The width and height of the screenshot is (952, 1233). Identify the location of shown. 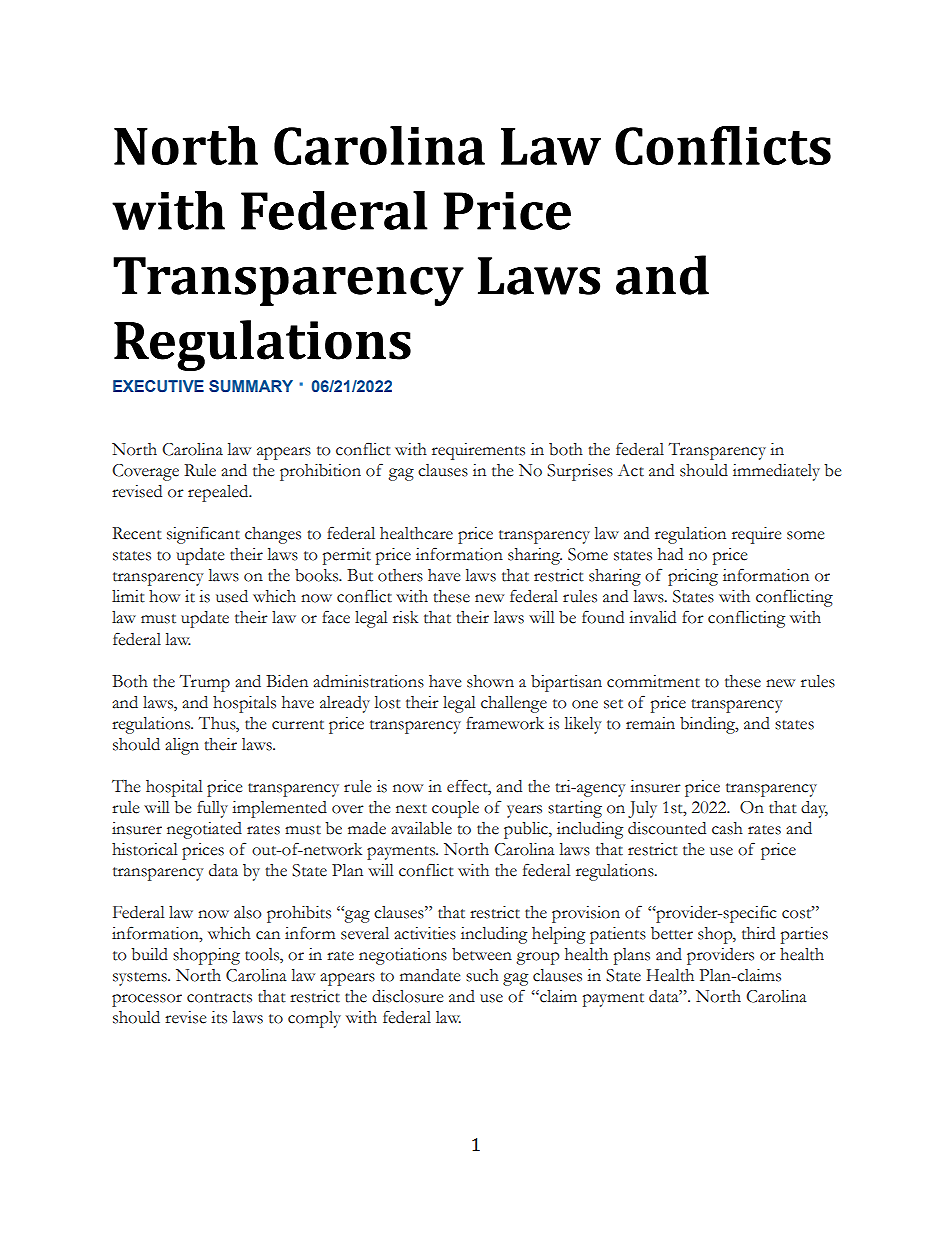
(490, 681).
